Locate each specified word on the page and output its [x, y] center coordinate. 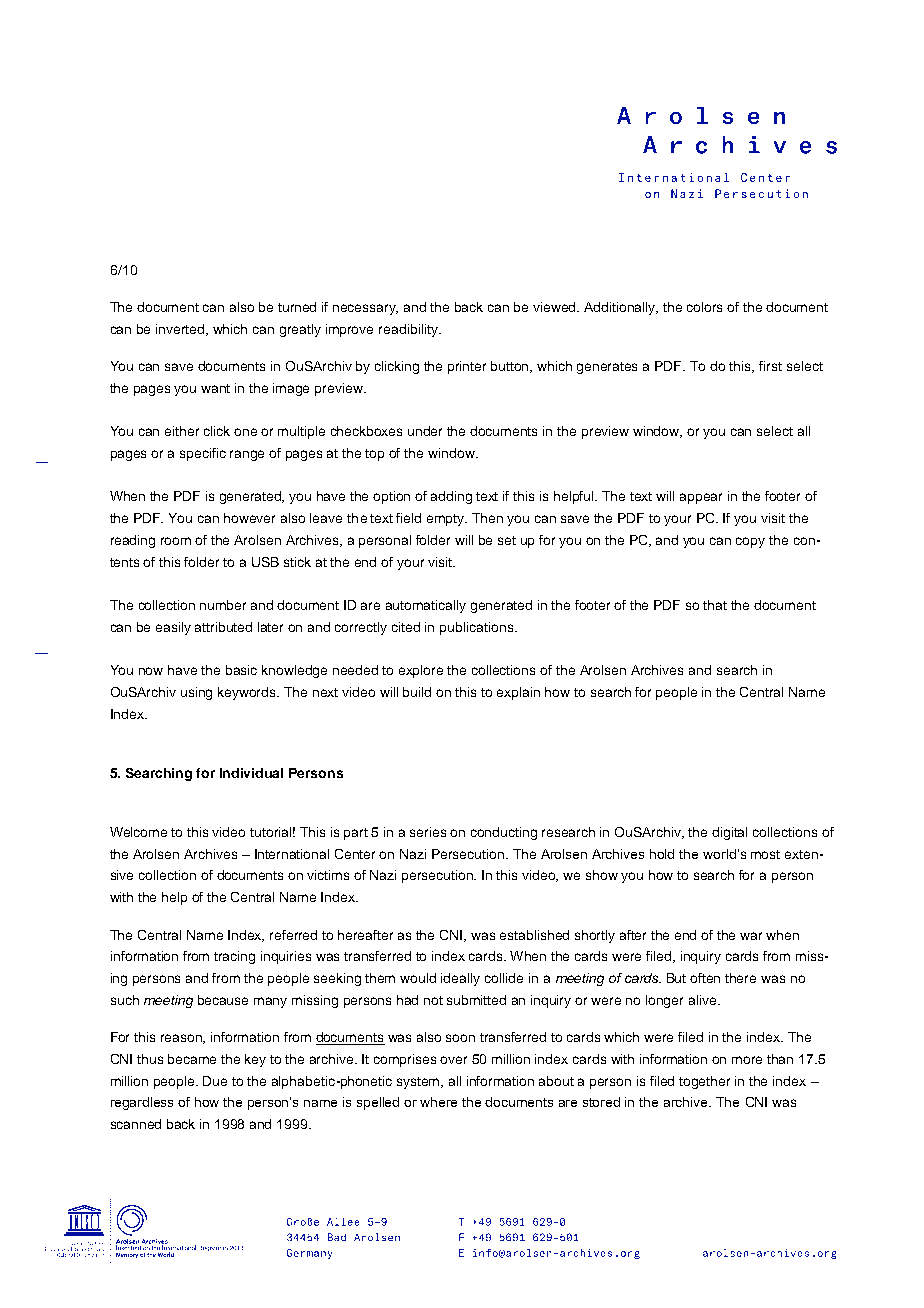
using [196, 693]
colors [704, 307]
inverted [181, 330]
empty [447, 520]
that [715, 605]
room [176, 541]
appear [701, 498]
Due [215, 1081]
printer [467, 367]
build [417, 692]
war [751, 936]
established [534, 935]
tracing [234, 957]
